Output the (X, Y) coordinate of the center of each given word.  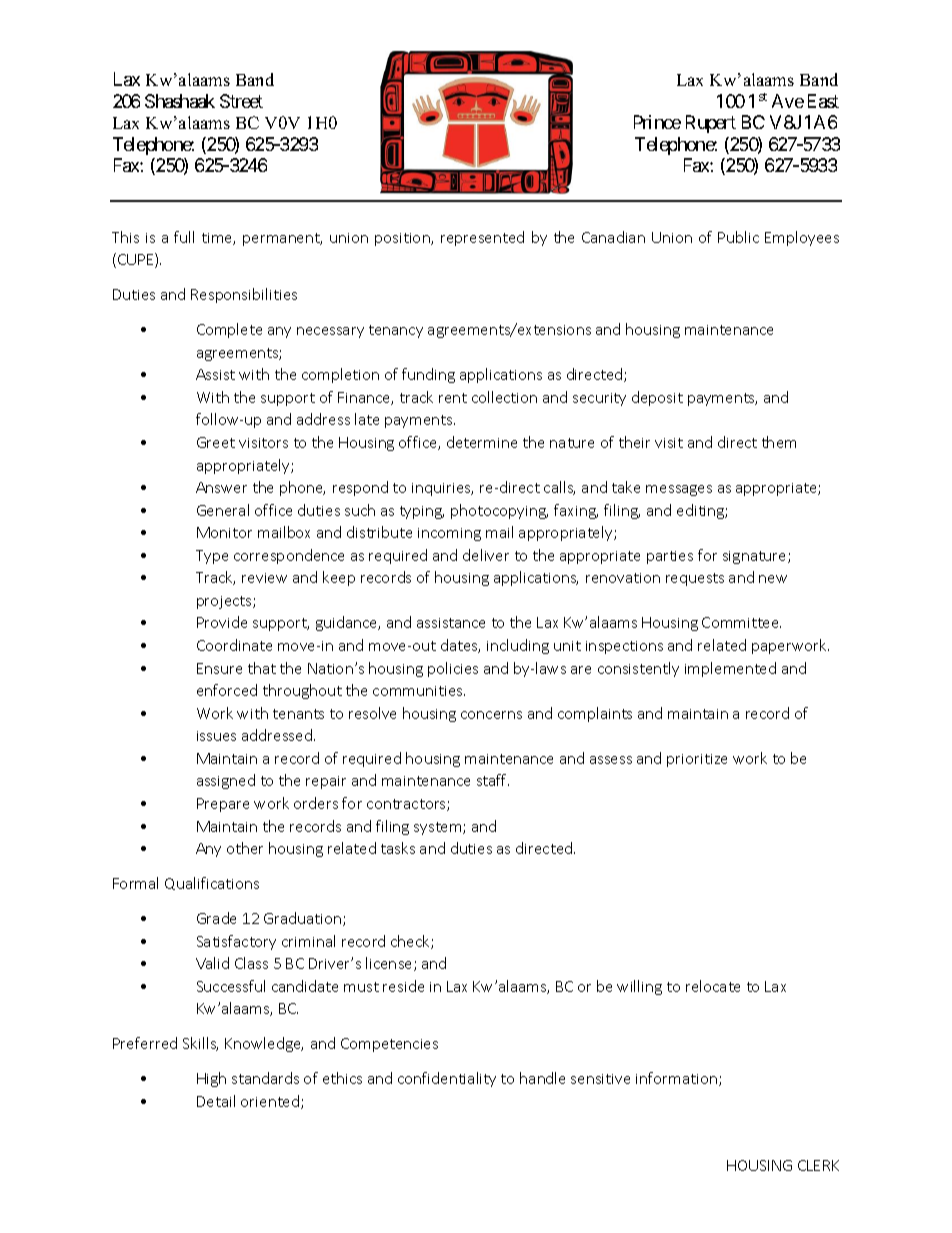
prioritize (697, 760)
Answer (221, 487)
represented (482, 238)
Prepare (223, 805)
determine (482, 442)
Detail (216, 1101)
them (779, 442)
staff (493, 780)
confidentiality (447, 1079)
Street (241, 101)
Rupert (711, 124)
